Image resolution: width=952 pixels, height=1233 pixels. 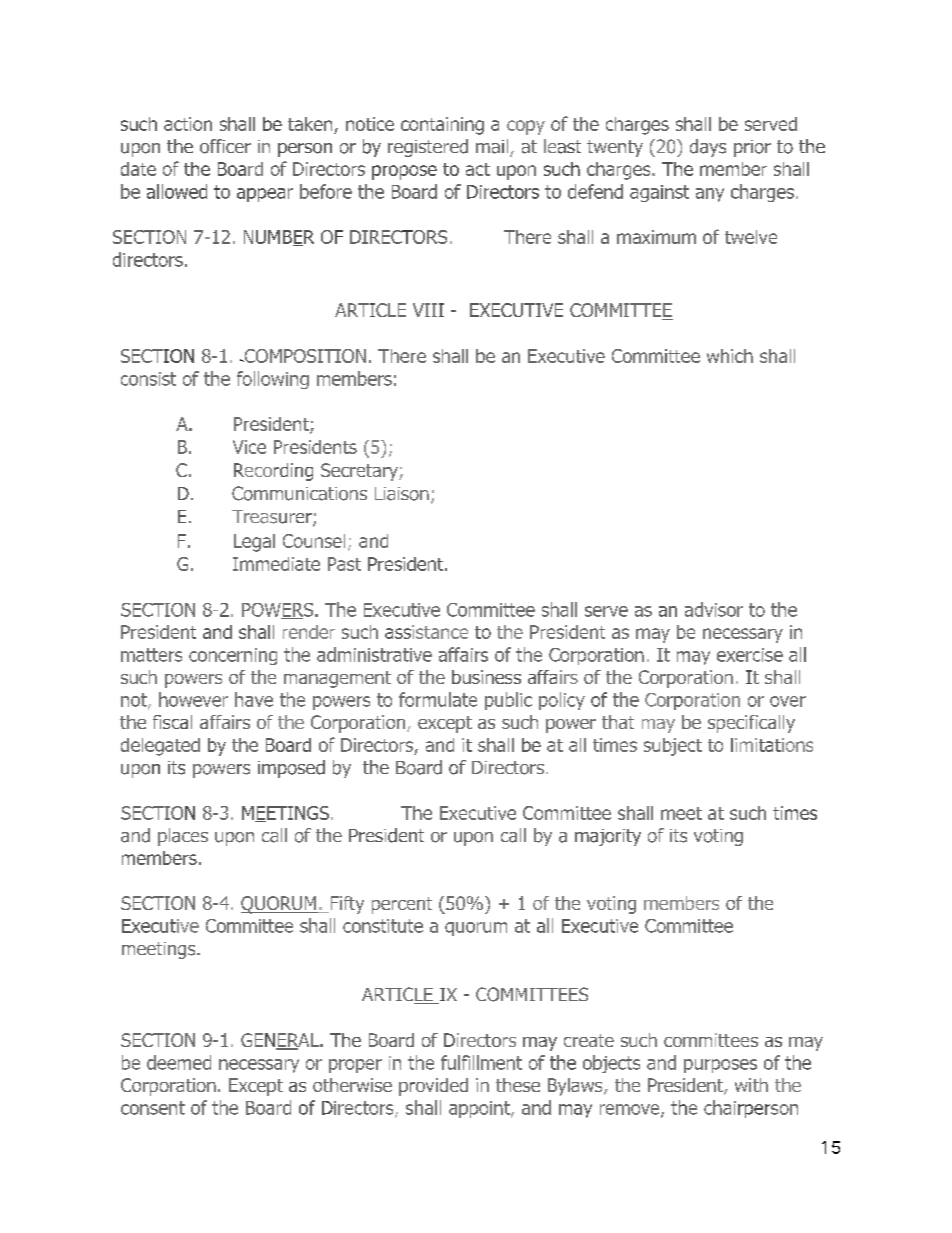 I want to click on mail, so click(x=493, y=147).
